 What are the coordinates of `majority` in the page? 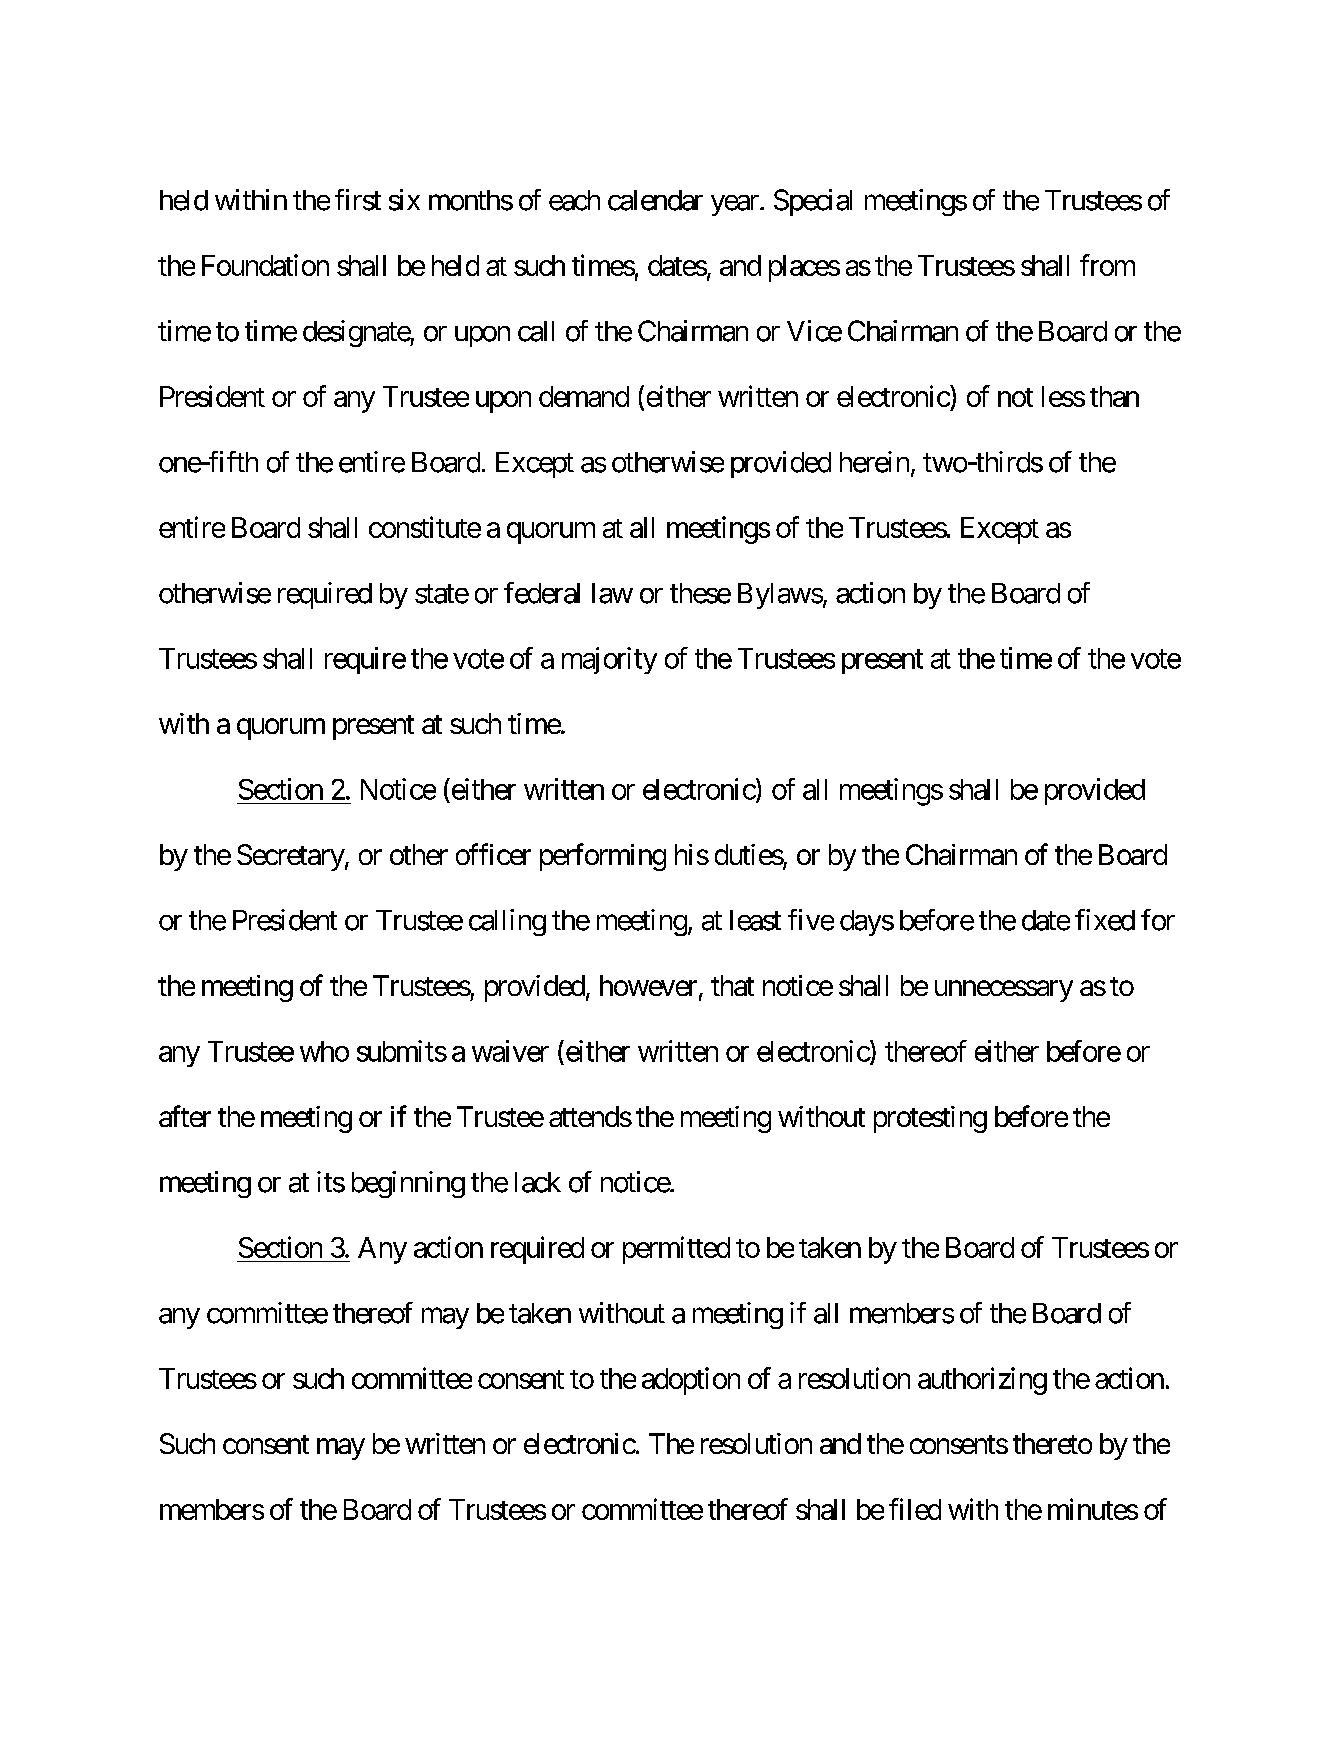 It's located at (609, 660).
